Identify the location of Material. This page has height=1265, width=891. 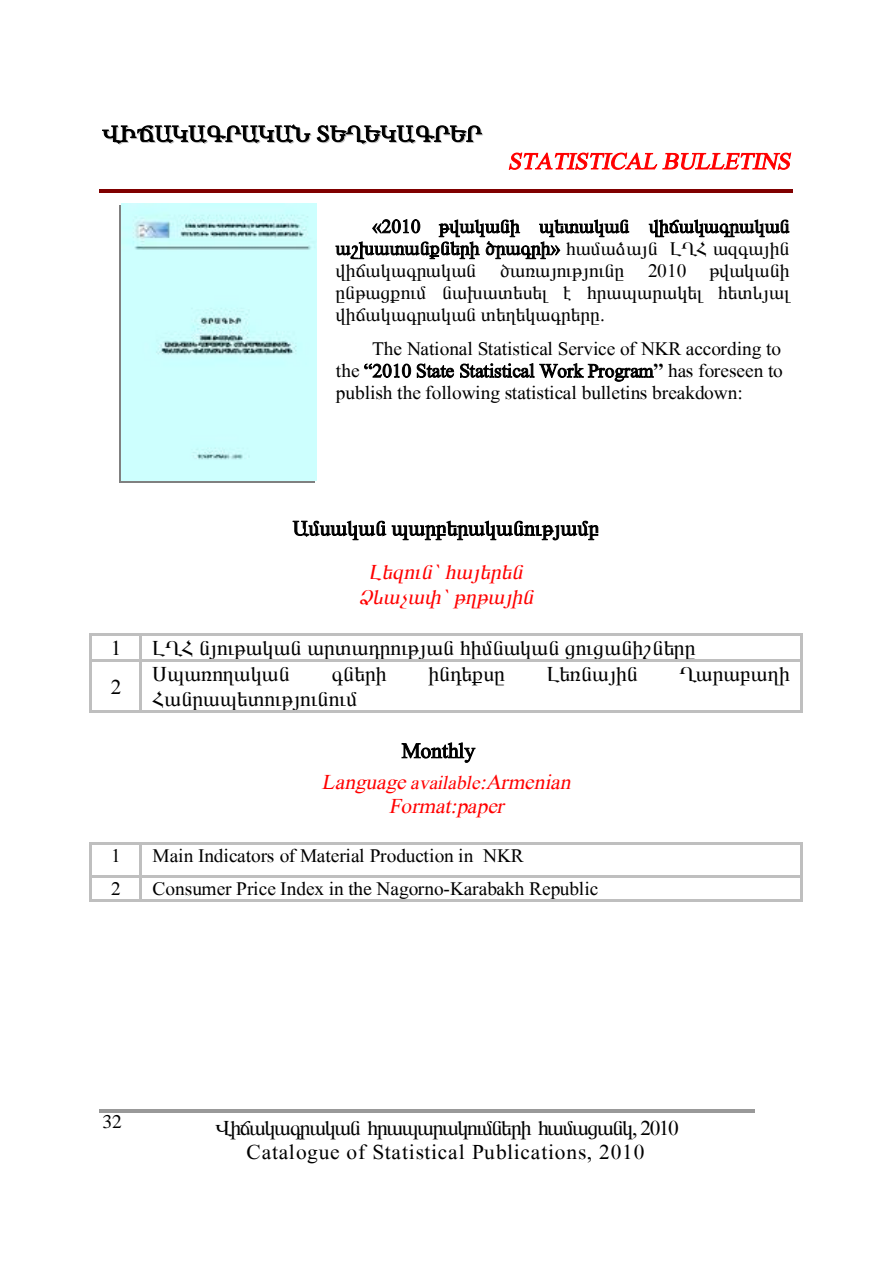
(332, 855).
